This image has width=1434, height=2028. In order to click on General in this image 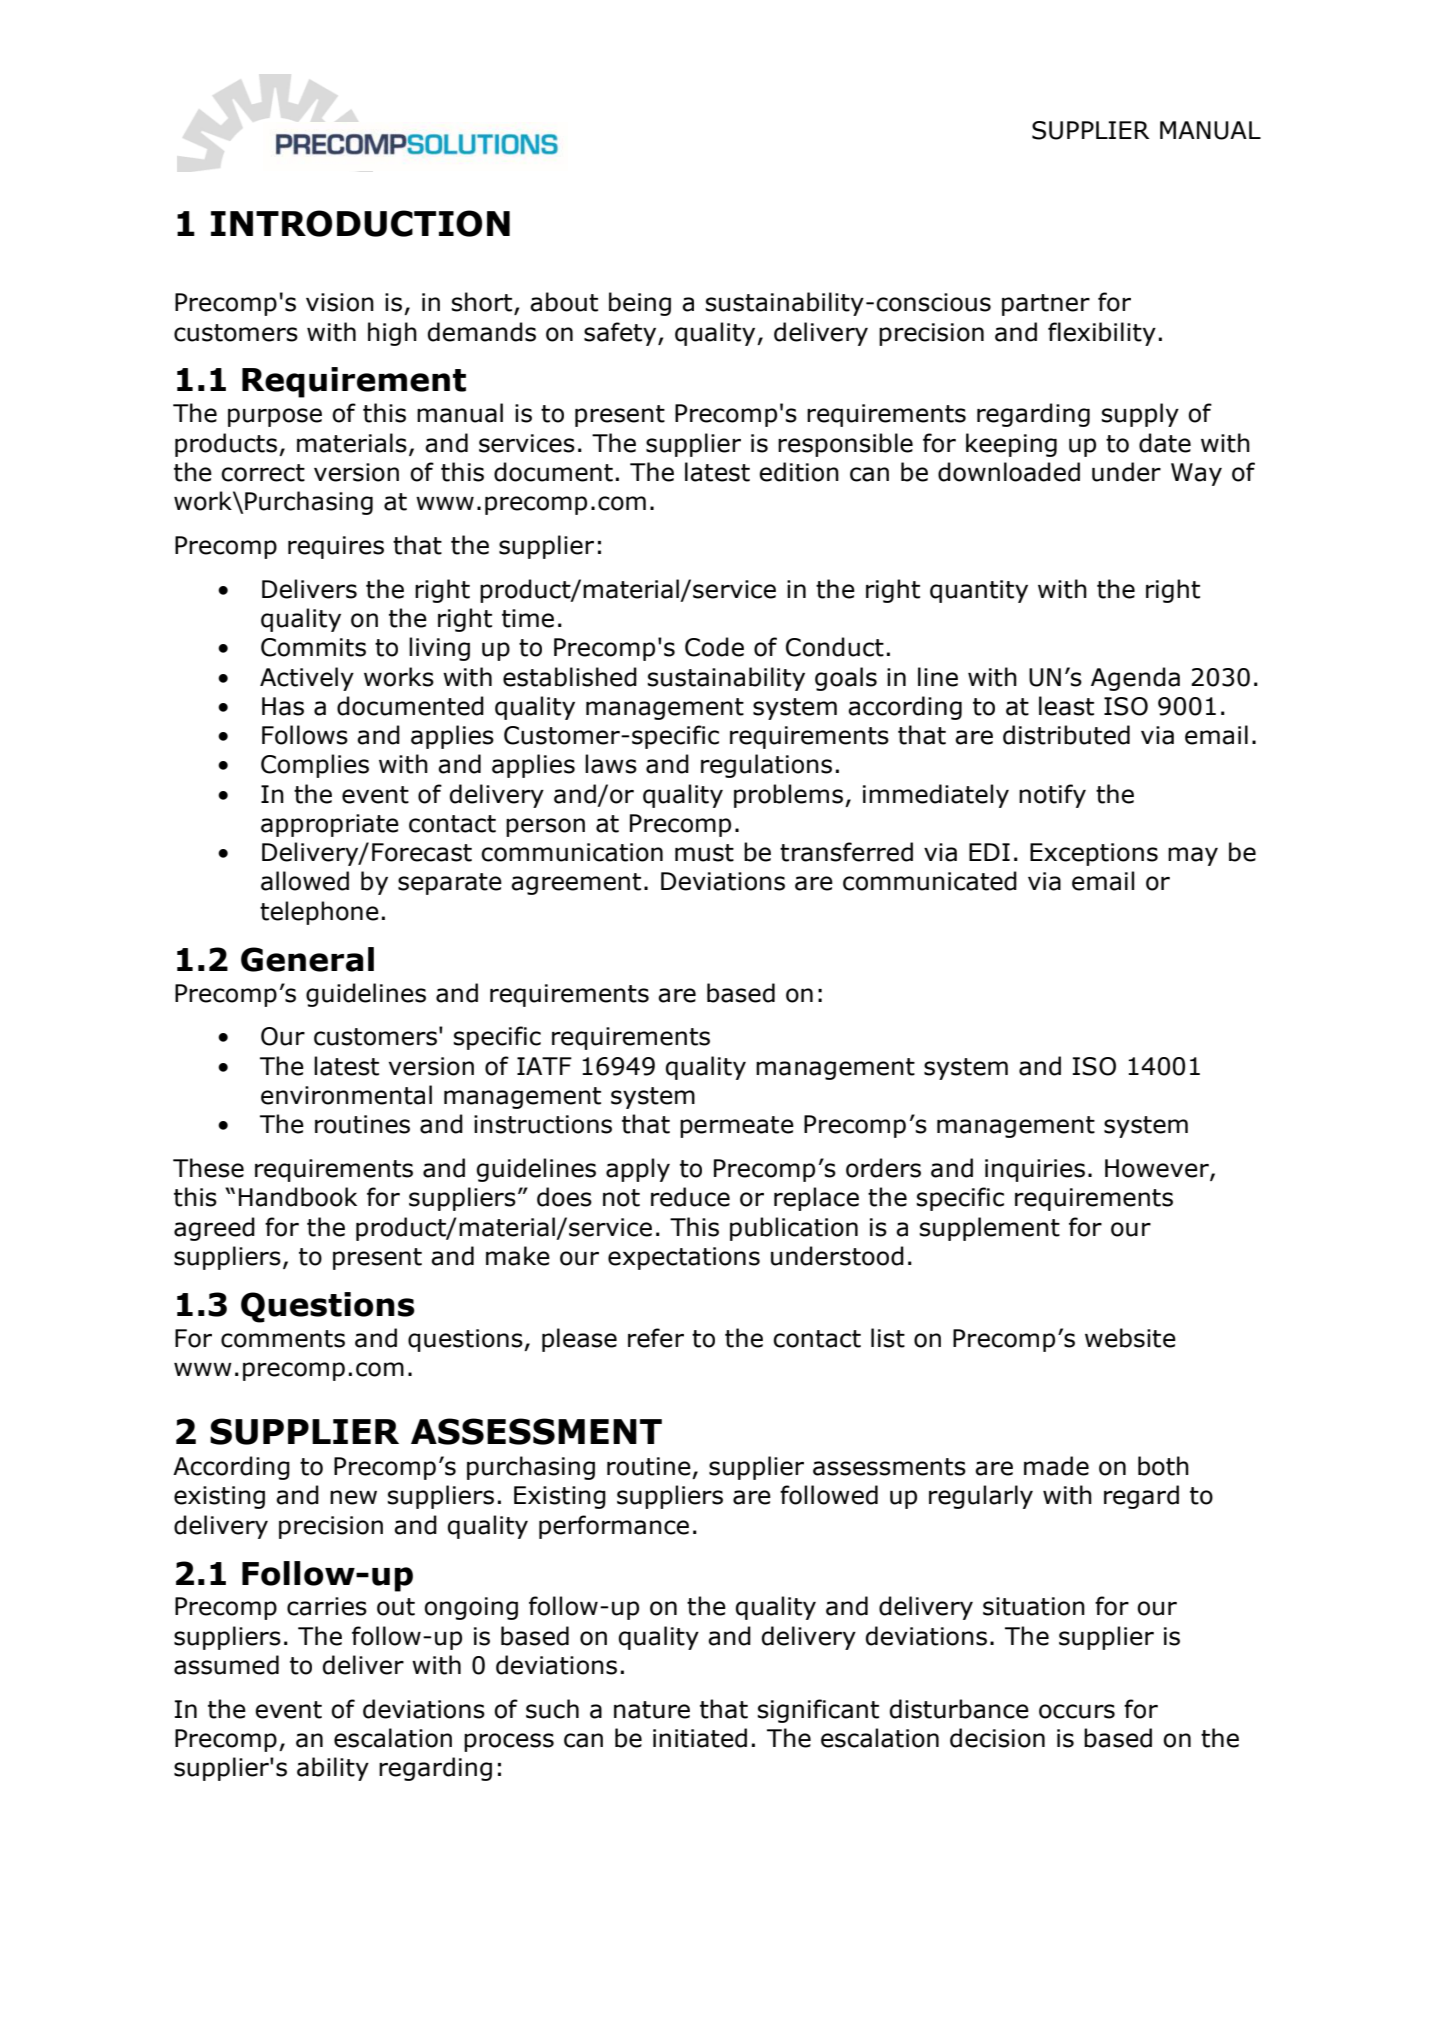, I will do `click(307, 959)`.
